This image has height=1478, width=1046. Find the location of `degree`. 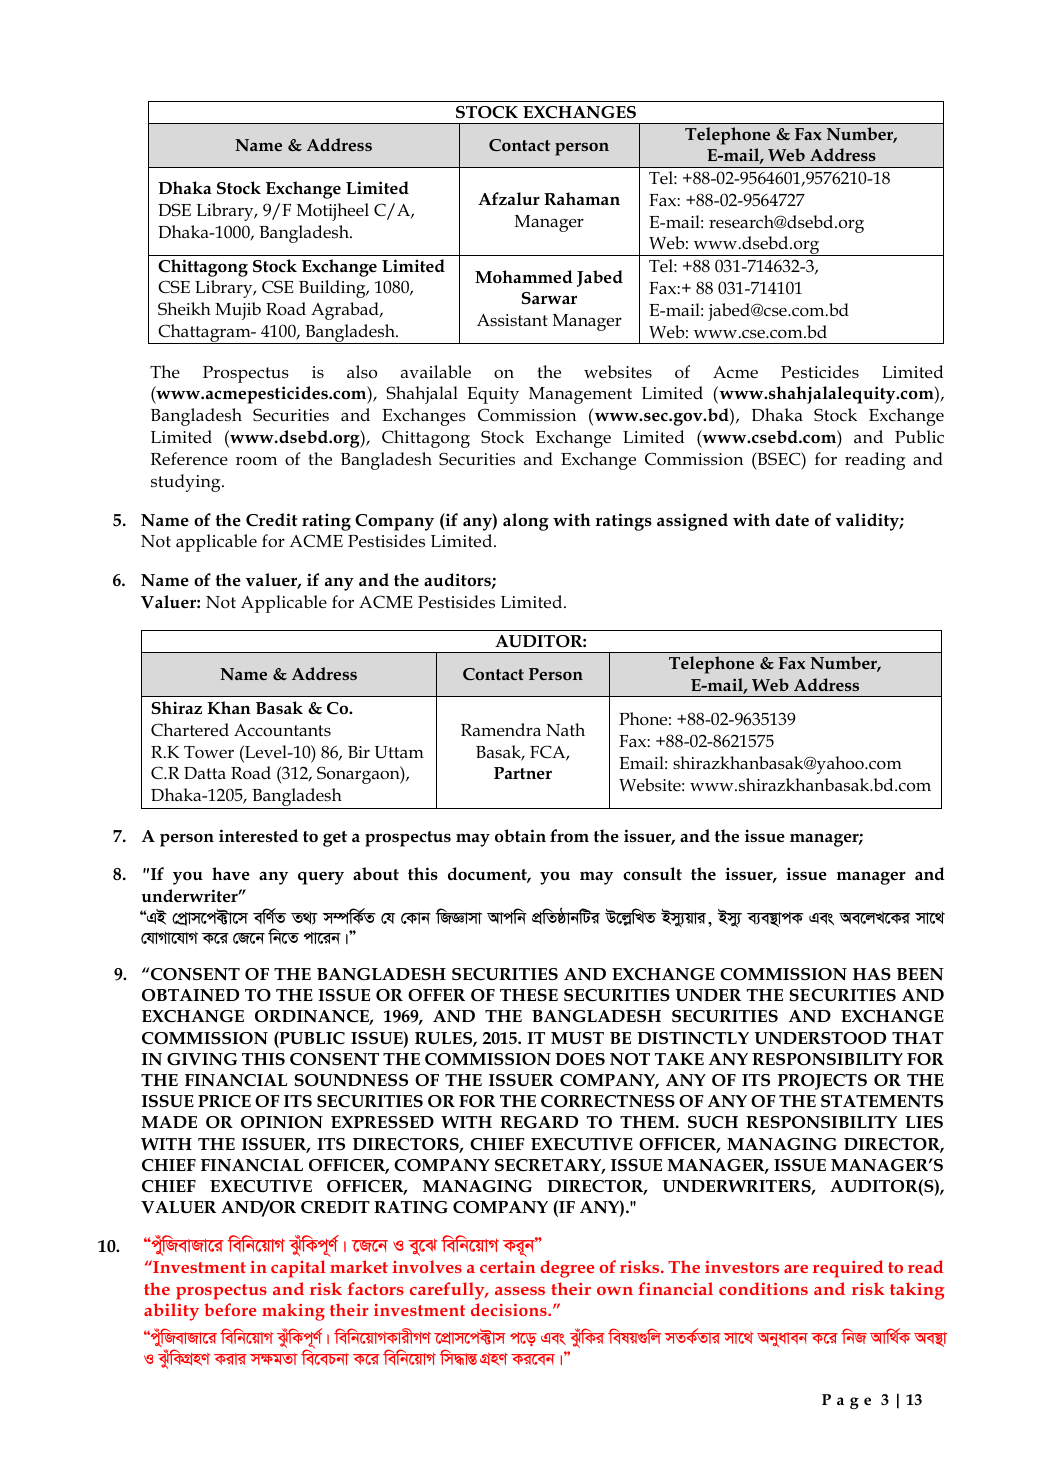

degree is located at coordinates (567, 1269).
